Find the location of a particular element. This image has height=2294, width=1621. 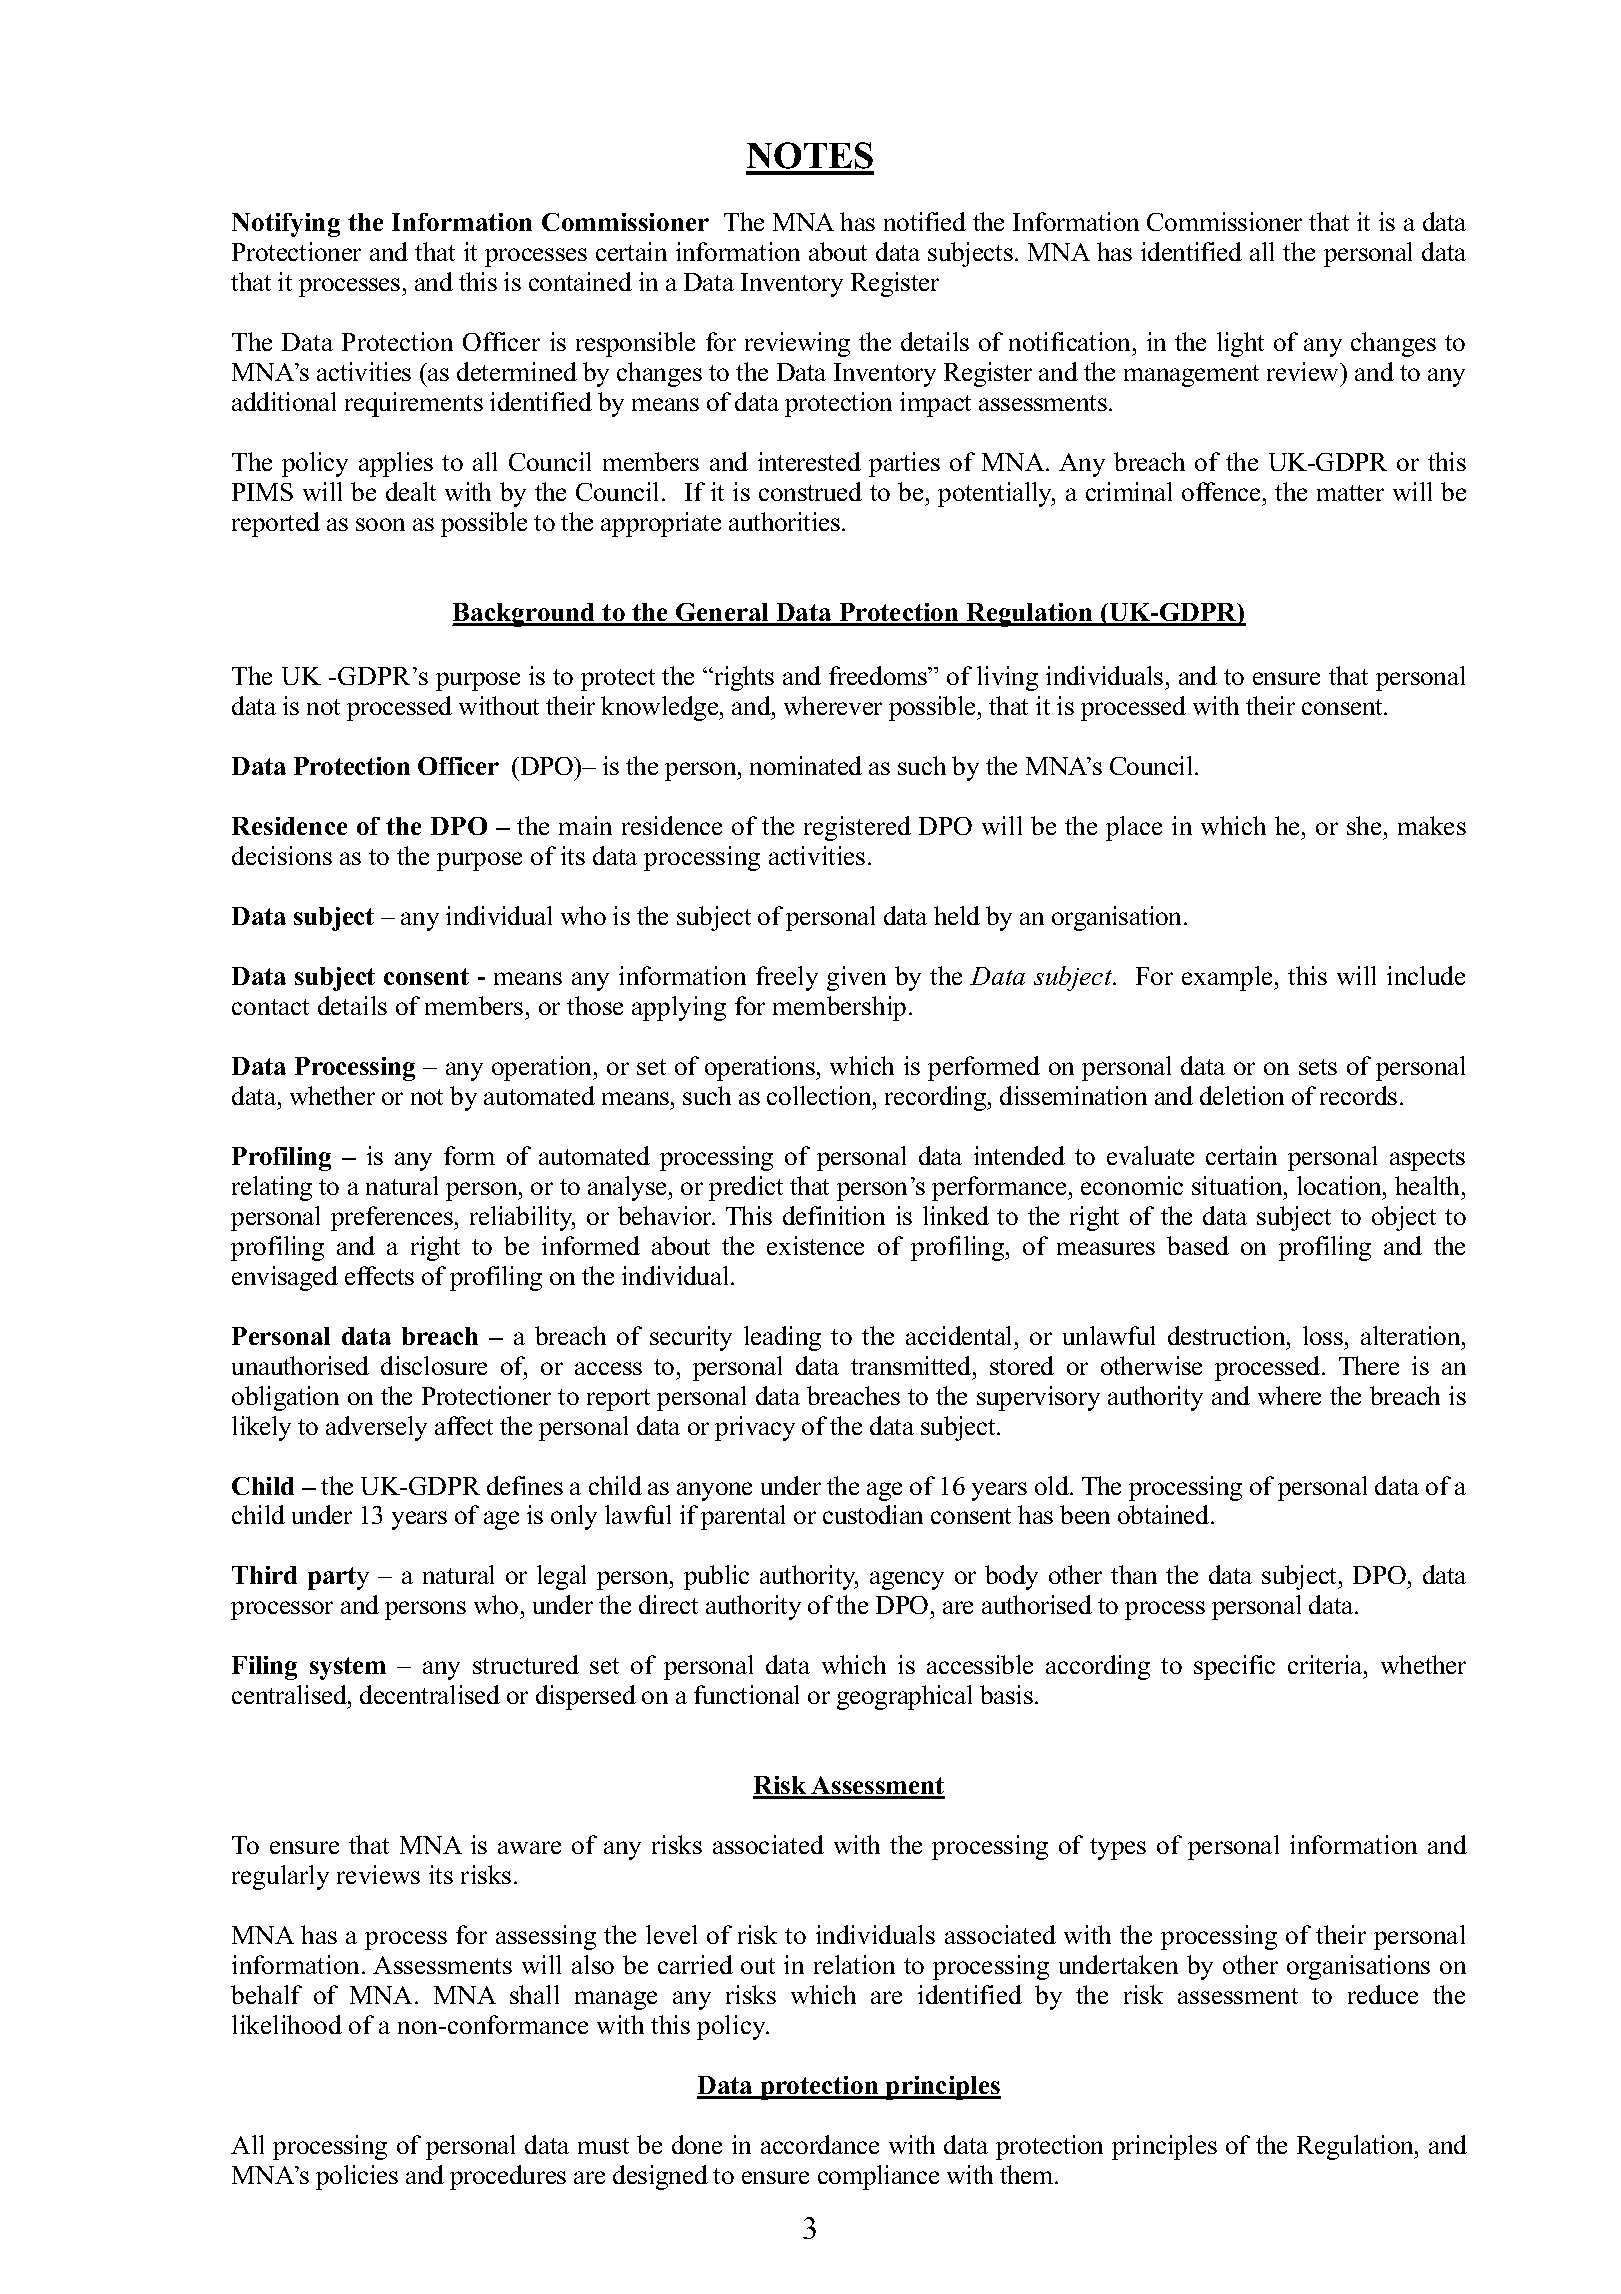

light is located at coordinates (1240, 344).
